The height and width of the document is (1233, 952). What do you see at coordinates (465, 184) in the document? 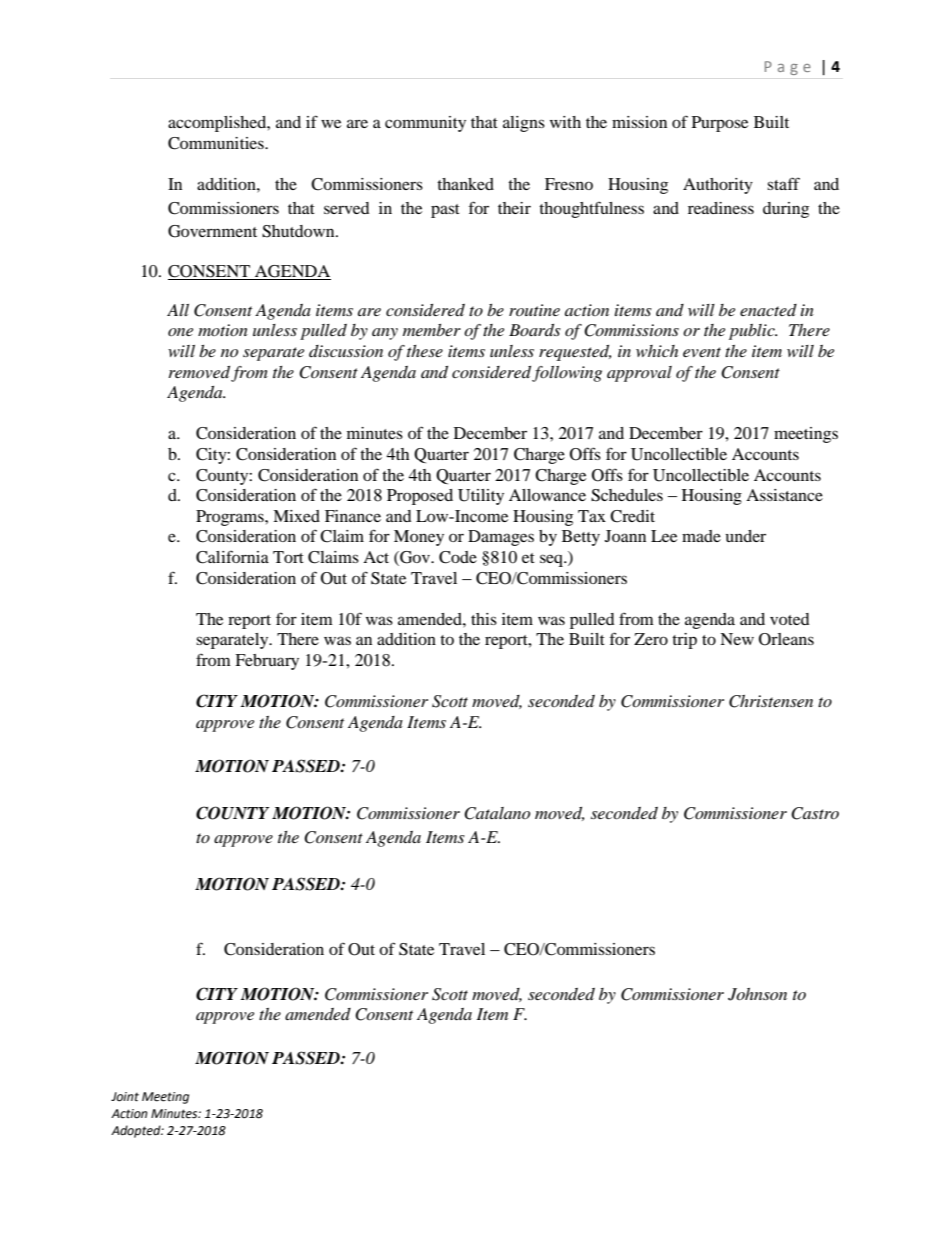
I see `thanked` at bounding box center [465, 184].
